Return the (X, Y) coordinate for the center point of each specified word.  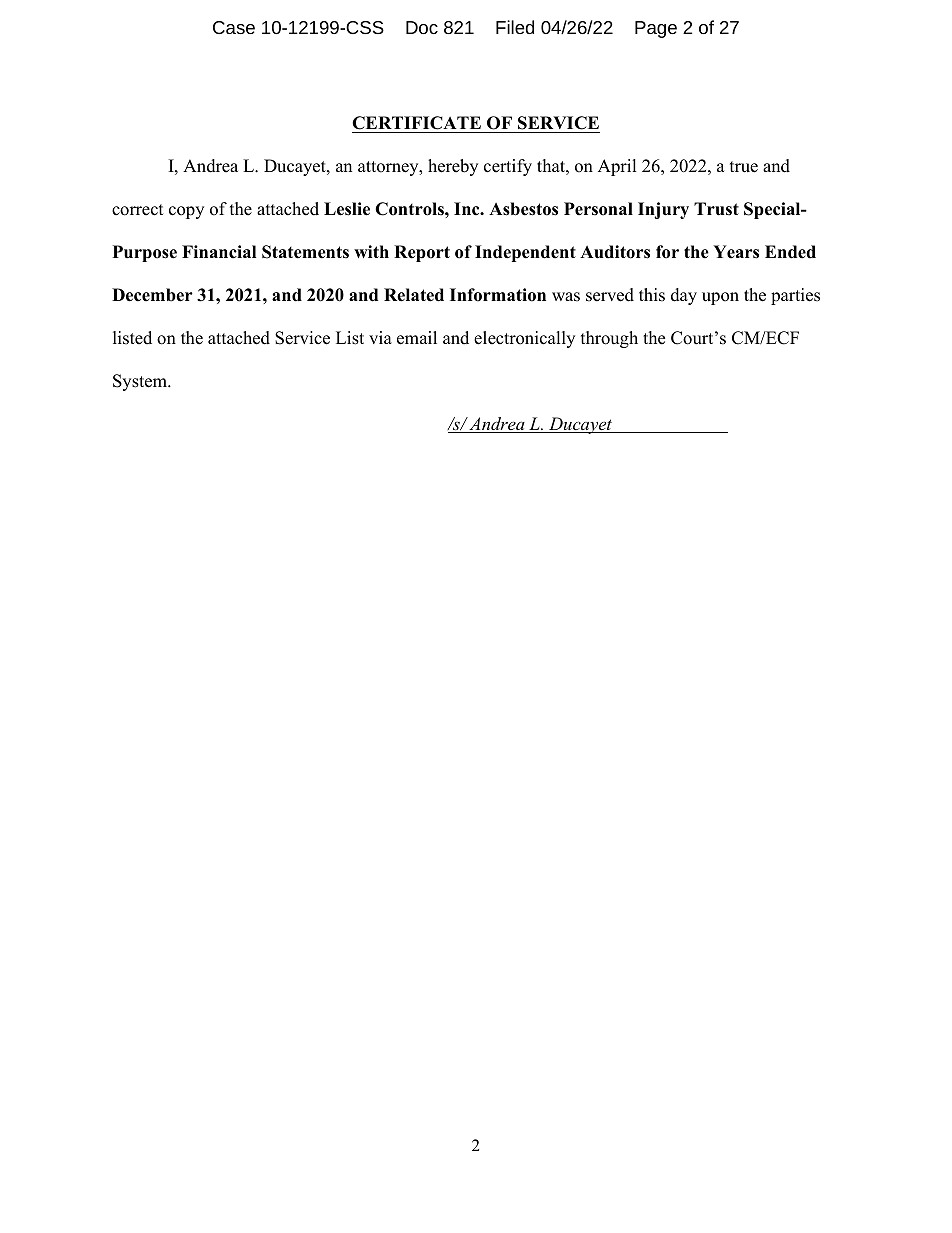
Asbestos (523, 209)
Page (656, 29)
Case (234, 27)
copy (186, 212)
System (141, 382)
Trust (716, 209)
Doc (422, 27)
